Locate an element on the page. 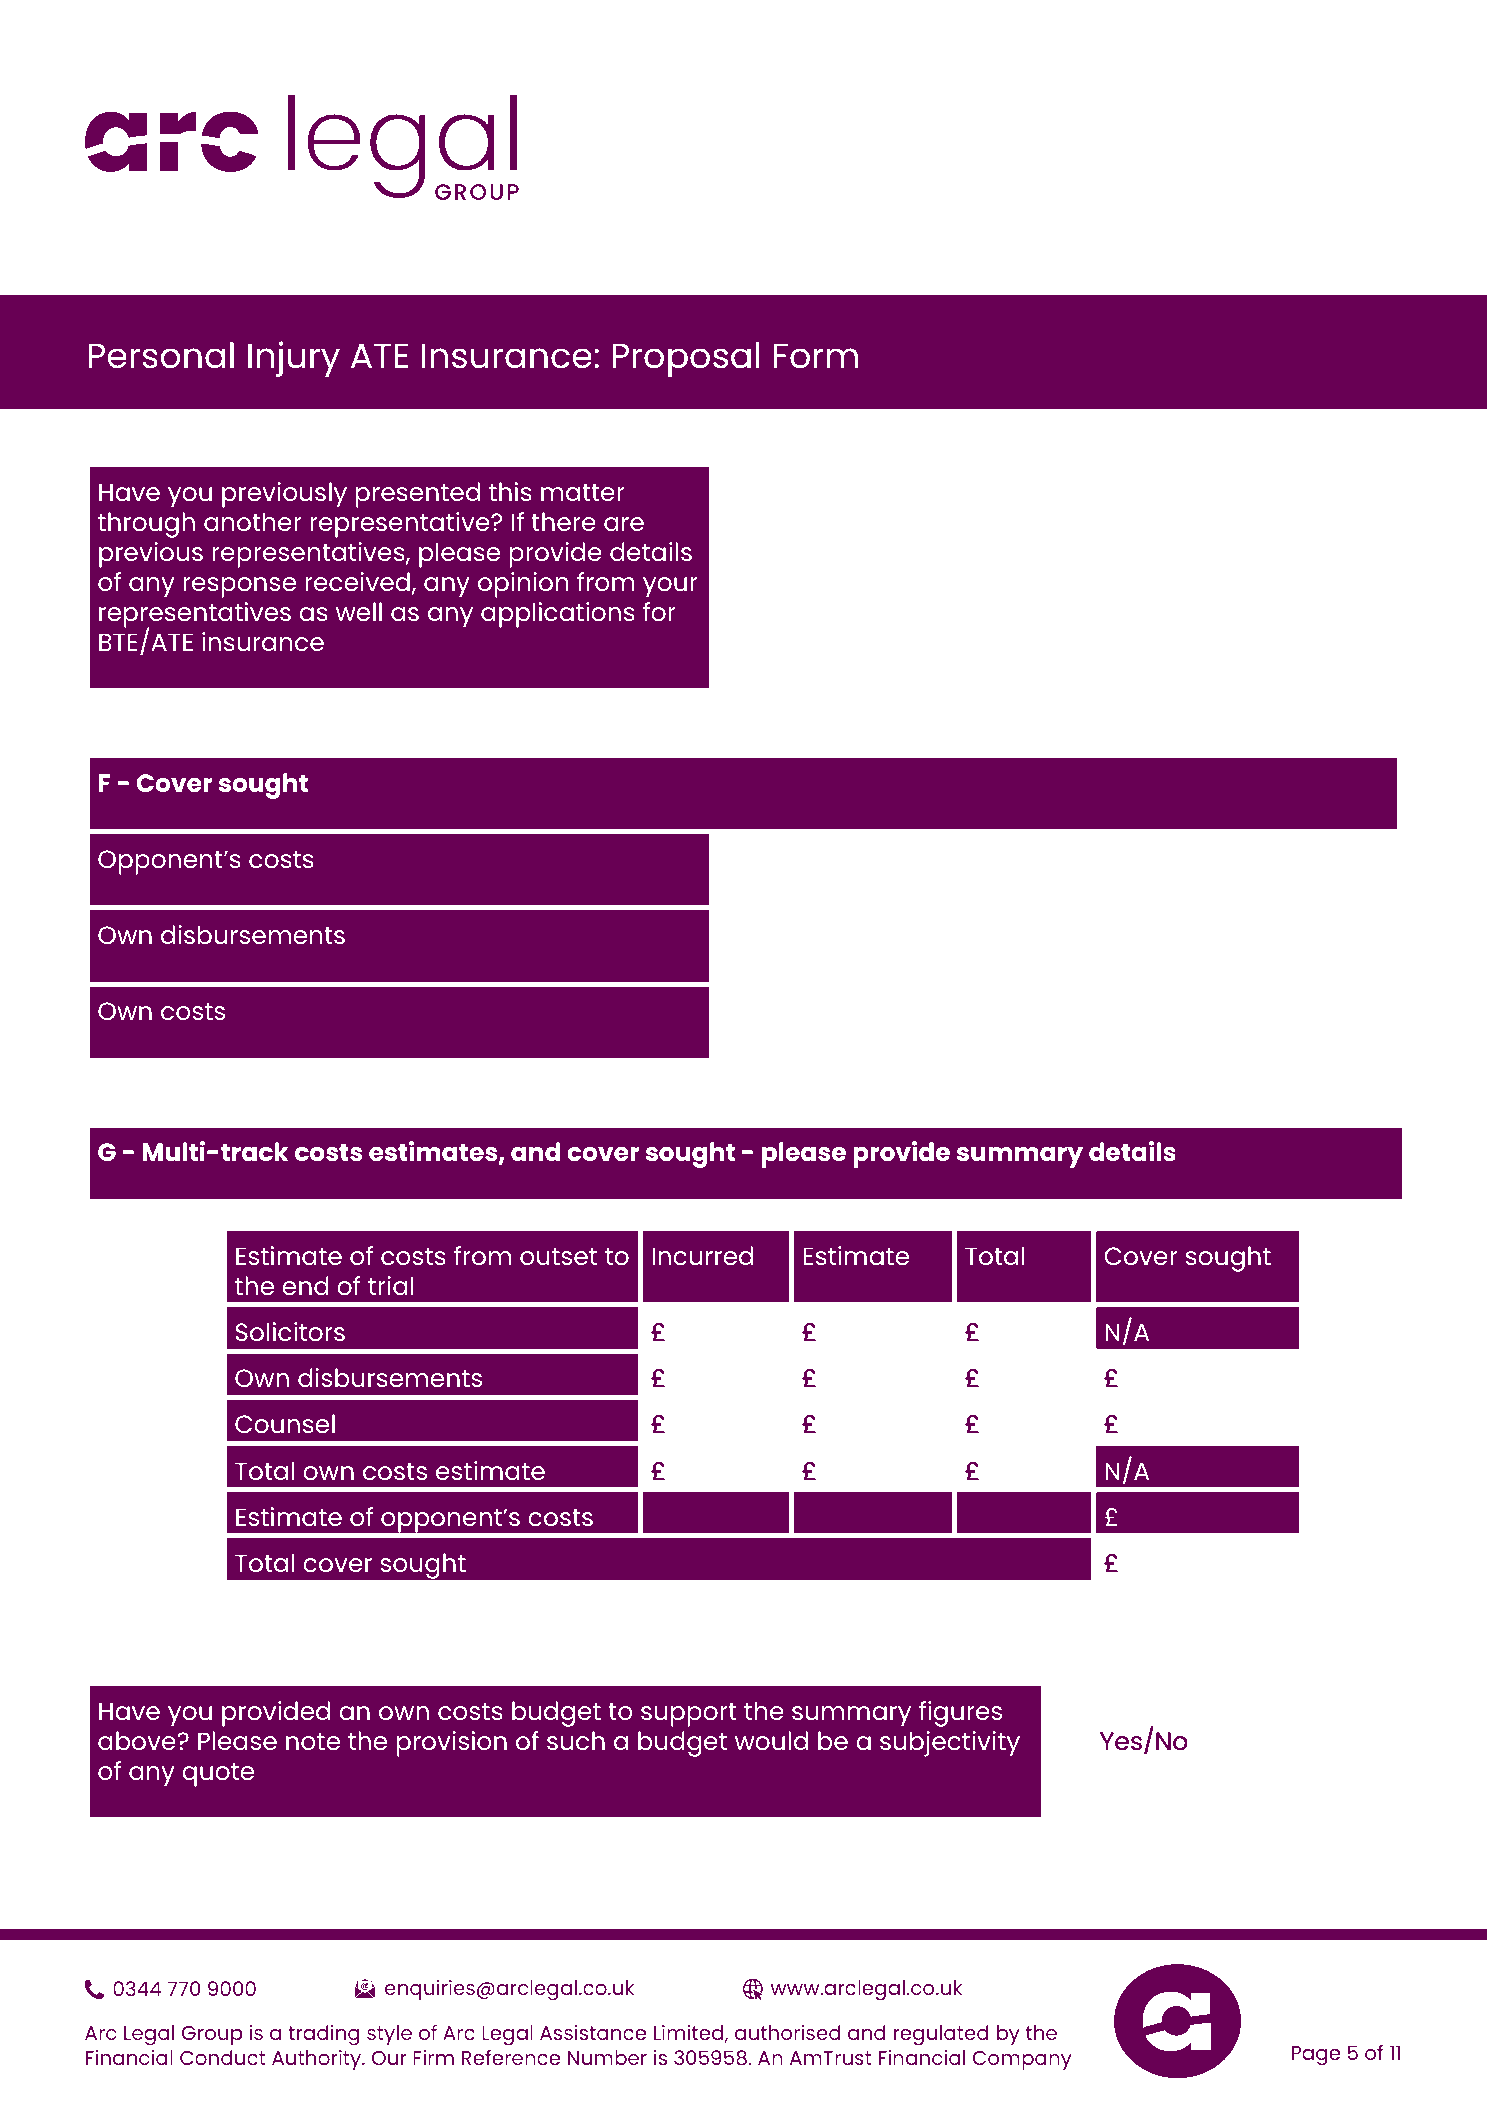  outset is located at coordinates (558, 1256).
